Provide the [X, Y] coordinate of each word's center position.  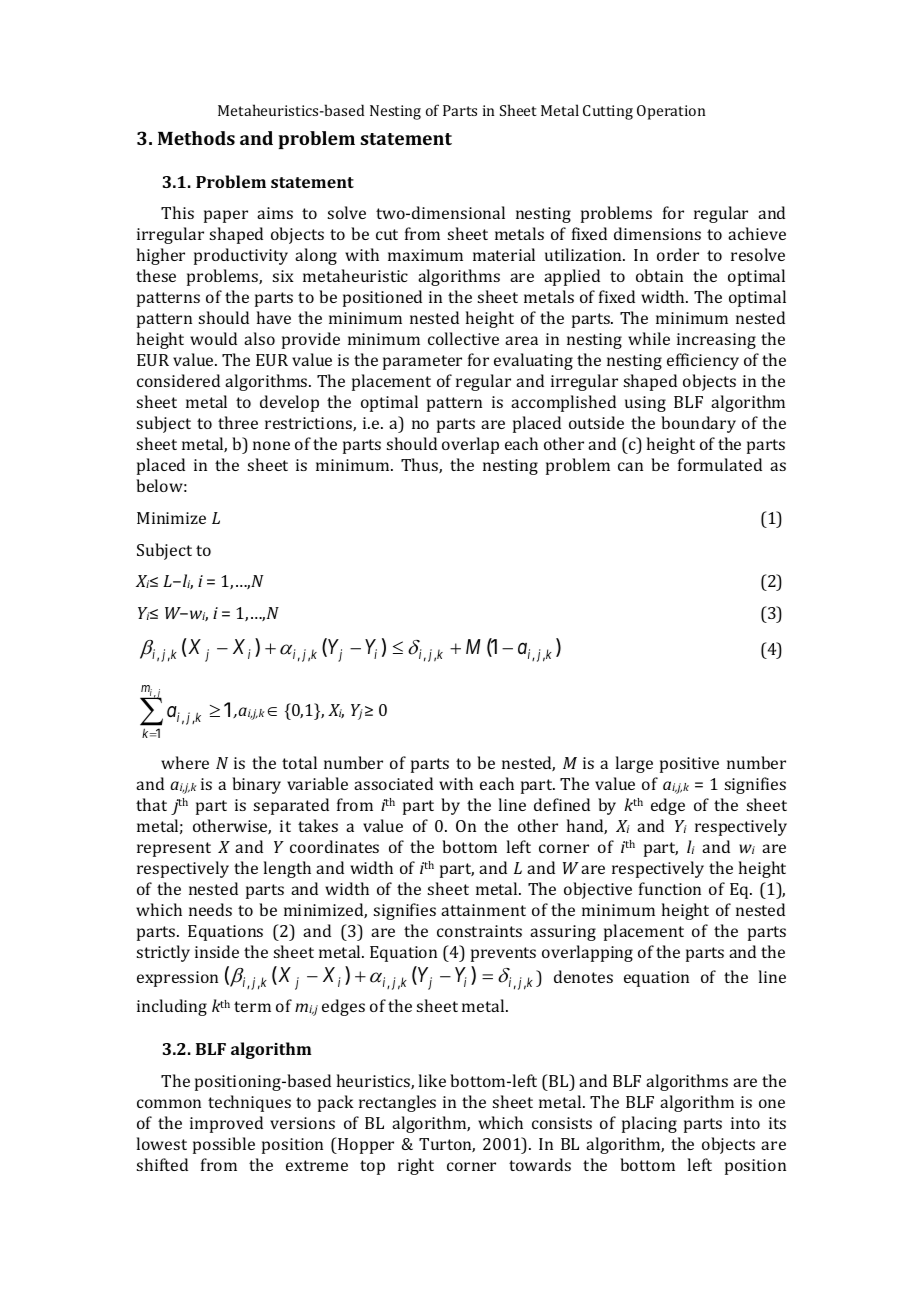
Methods [196, 138]
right [416, 1166]
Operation [671, 112]
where [185, 762]
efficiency [703, 361]
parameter [422, 362]
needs [210, 909]
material [504, 254]
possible [224, 1145]
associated [393, 783]
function [670, 888]
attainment [483, 910]
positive [689, 765]
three [238, 422]
